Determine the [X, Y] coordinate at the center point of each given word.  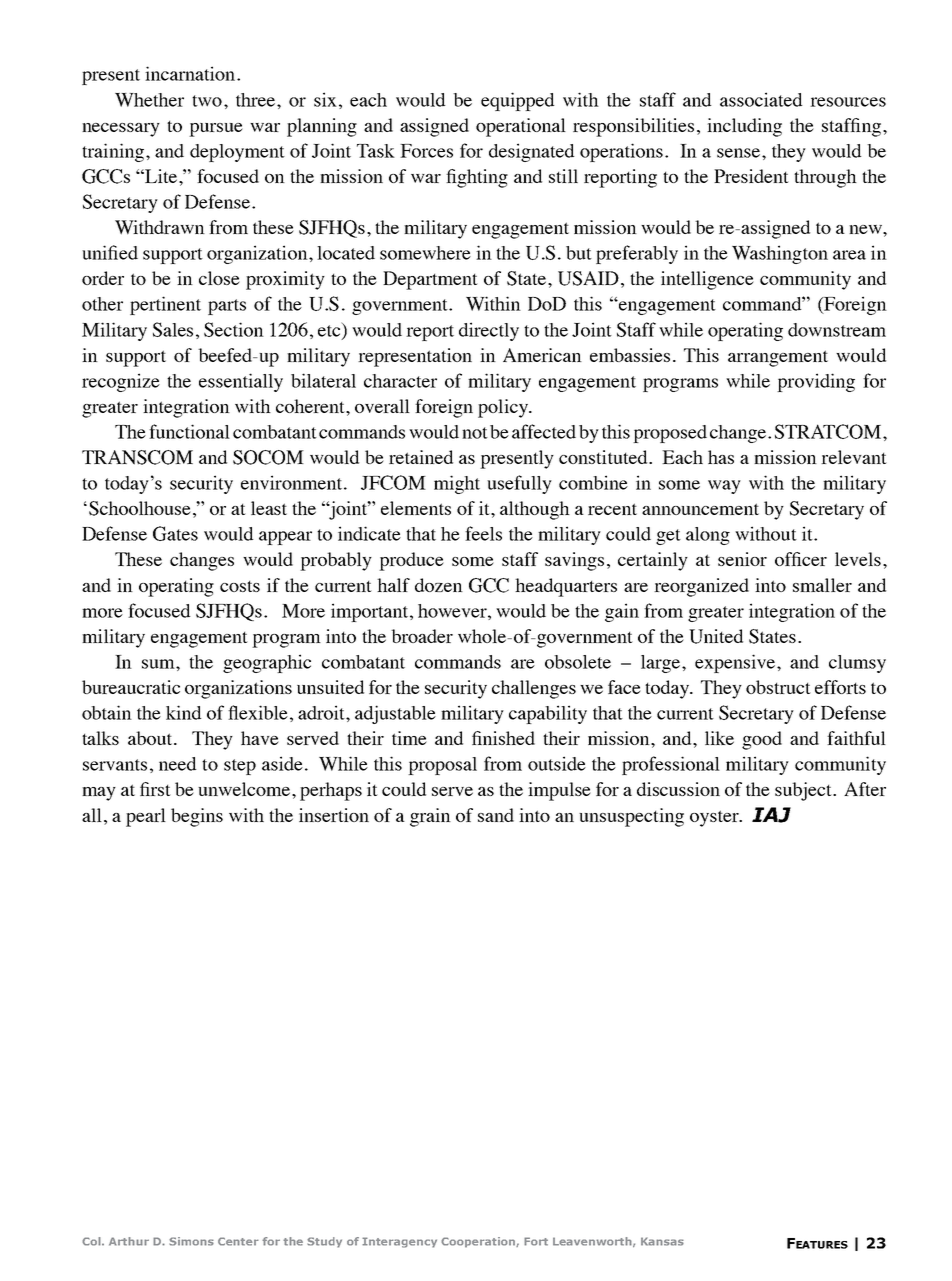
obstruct [778, 687]
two [207, 101]
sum [159, 664]
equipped [517, 101]
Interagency [399, 1242]
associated [761, 99]
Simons [191, 1241]
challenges [534, 689]
